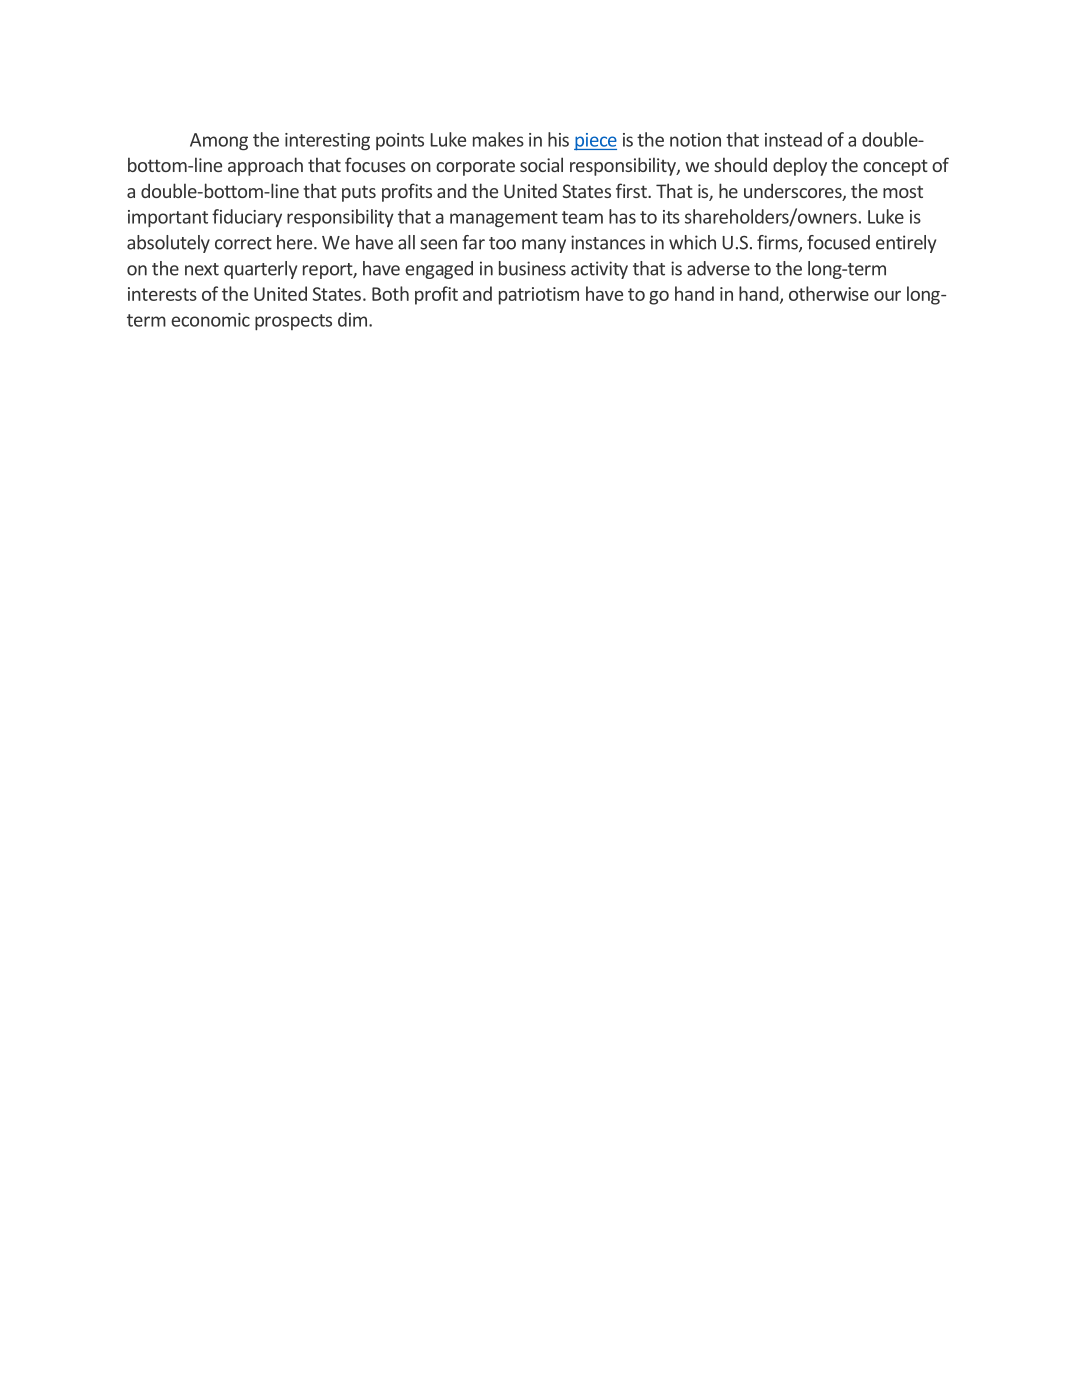  I want to click on Among, so click(219, 141).
